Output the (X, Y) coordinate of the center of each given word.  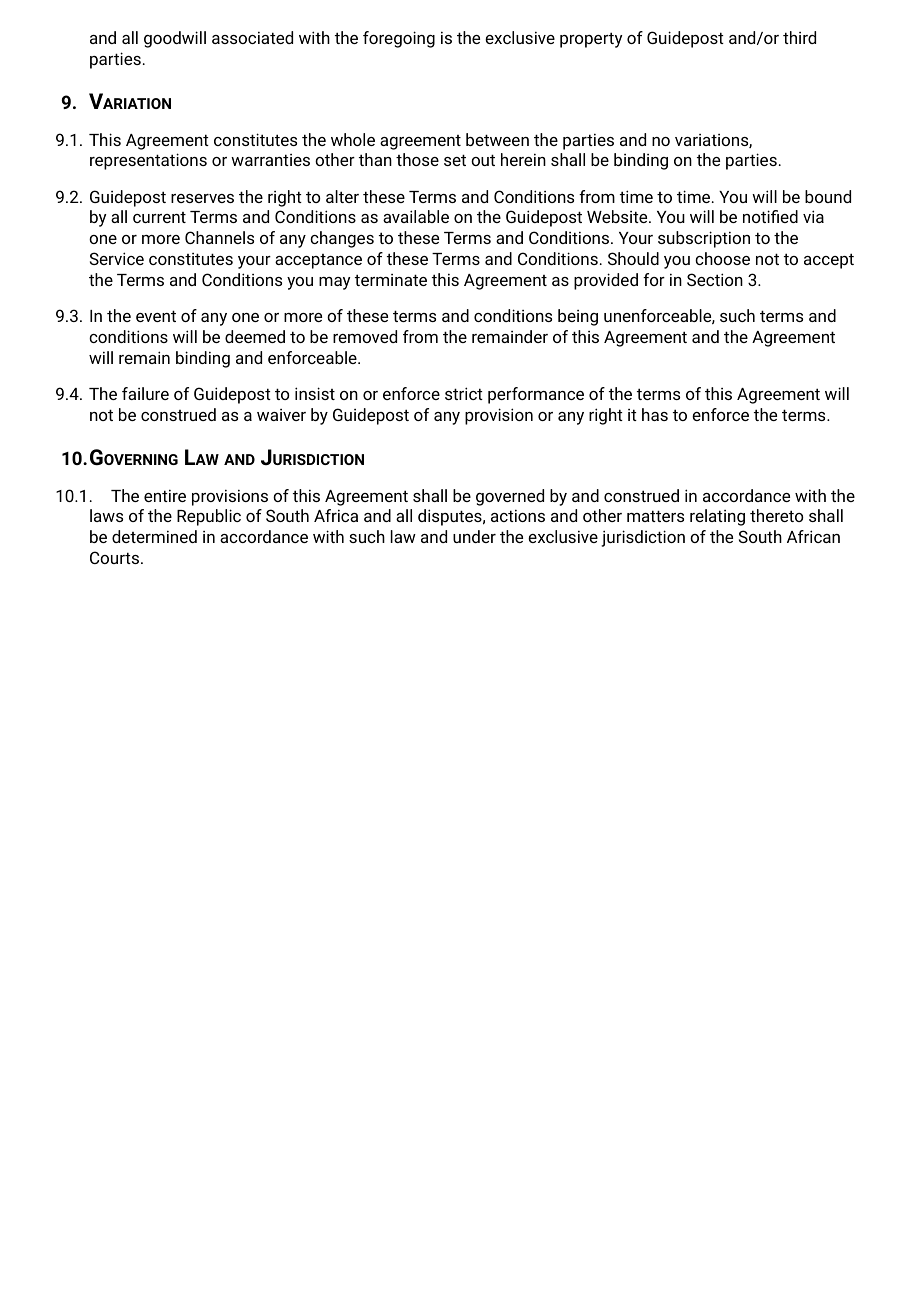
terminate (391, 280)
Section (715, 279)
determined (154, 536)
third (799, 37)
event (156, 316)
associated (252, 37)
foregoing (399, 39)
